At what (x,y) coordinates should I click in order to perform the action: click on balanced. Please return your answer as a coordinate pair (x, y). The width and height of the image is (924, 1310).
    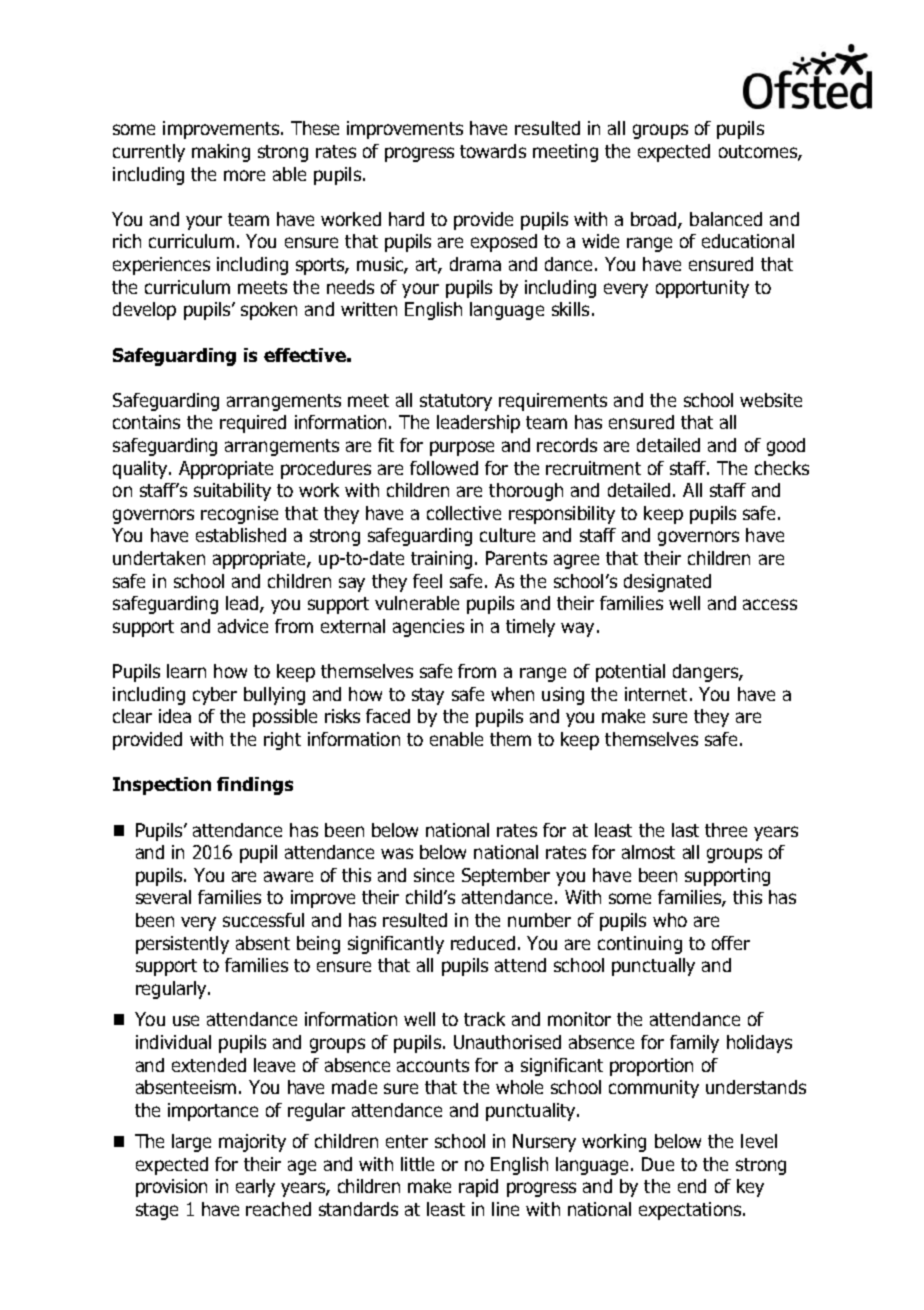
    Looking at the image, I should click on (726, 219).
